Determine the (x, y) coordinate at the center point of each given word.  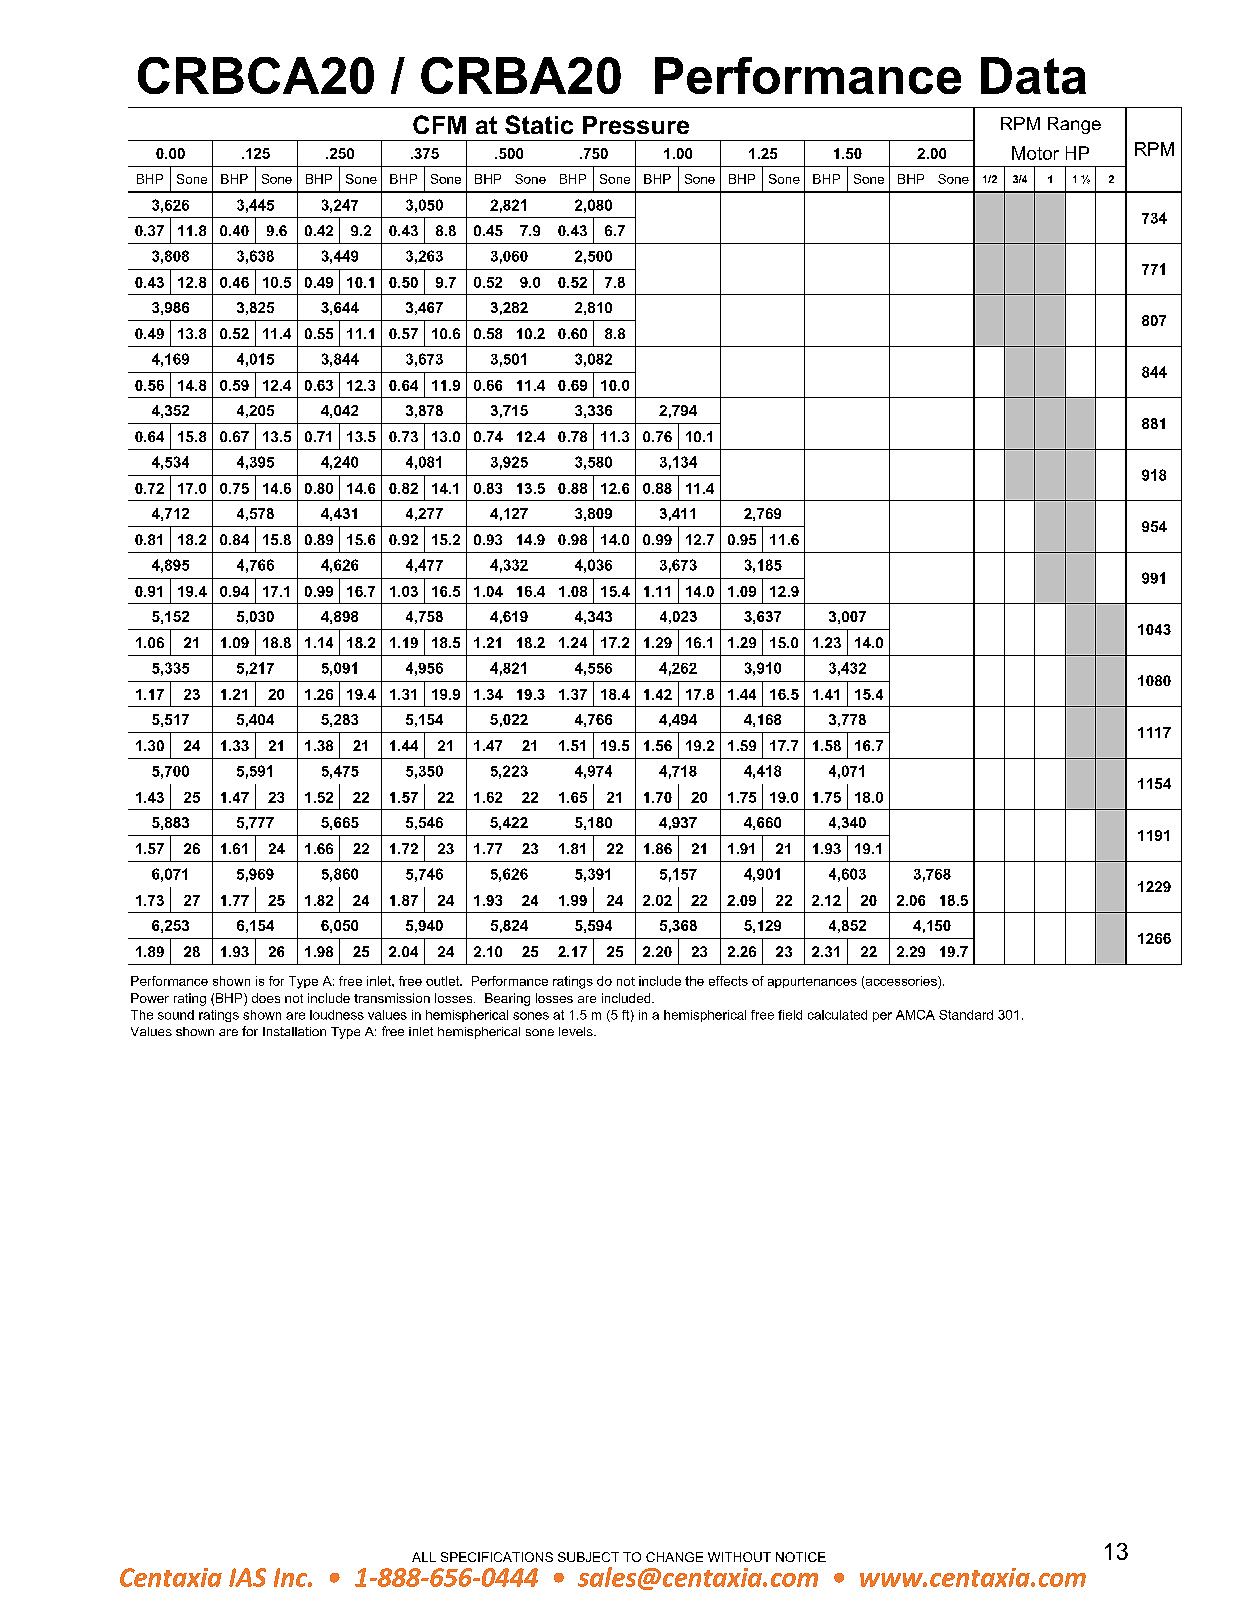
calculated (837, 1015)
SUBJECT (588, 1557)
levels (577, 1031)
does (266, 998)
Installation (294, 1031)
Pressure (636, 125)
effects (728, 981)
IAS (247, 1577)
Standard (966, 1015)
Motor (1035, 153)
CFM (439, 124)
